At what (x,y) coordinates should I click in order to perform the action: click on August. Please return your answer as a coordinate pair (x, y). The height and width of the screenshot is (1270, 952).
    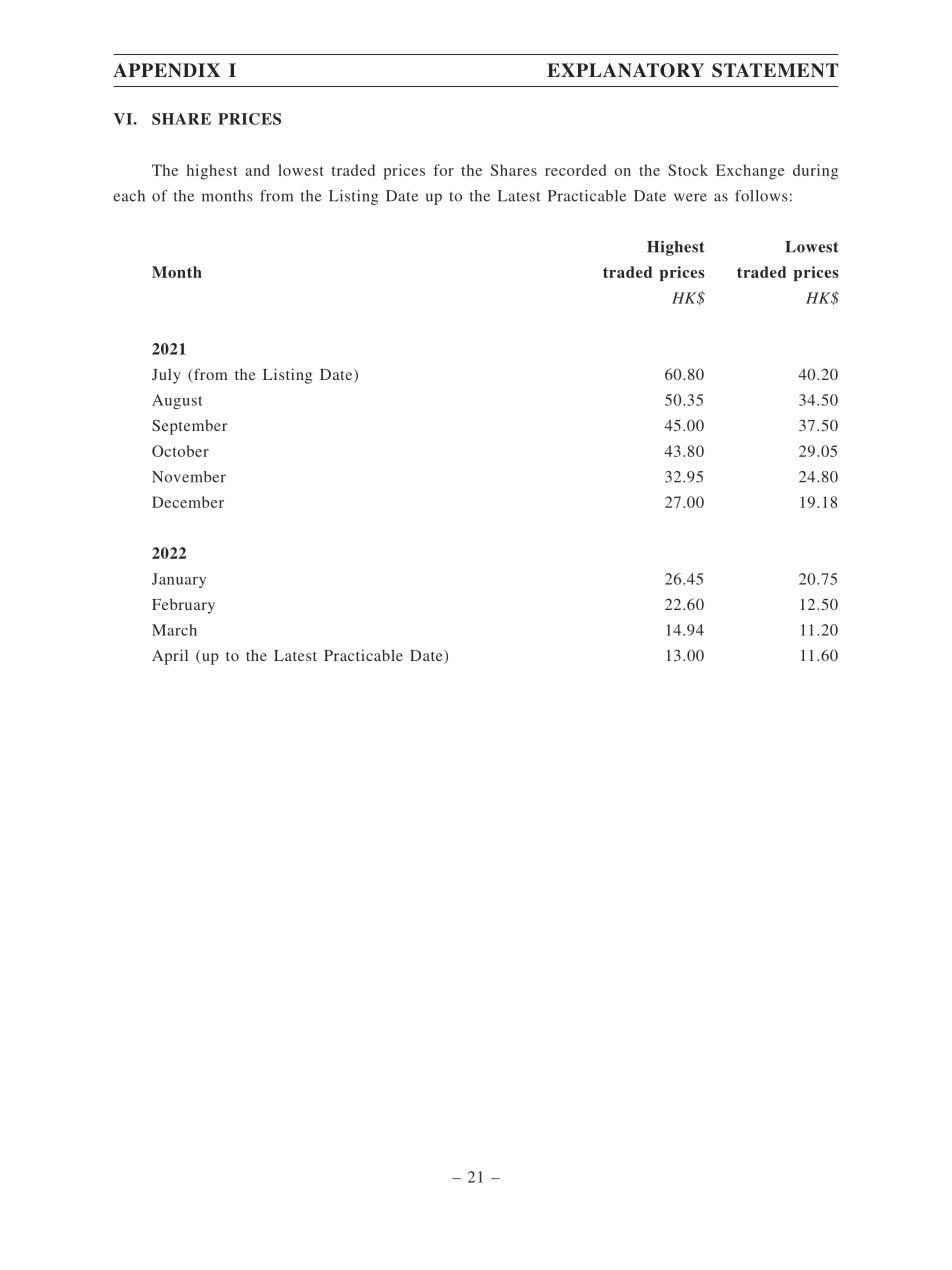
    Looking at the image, I should click on (177, 401).
